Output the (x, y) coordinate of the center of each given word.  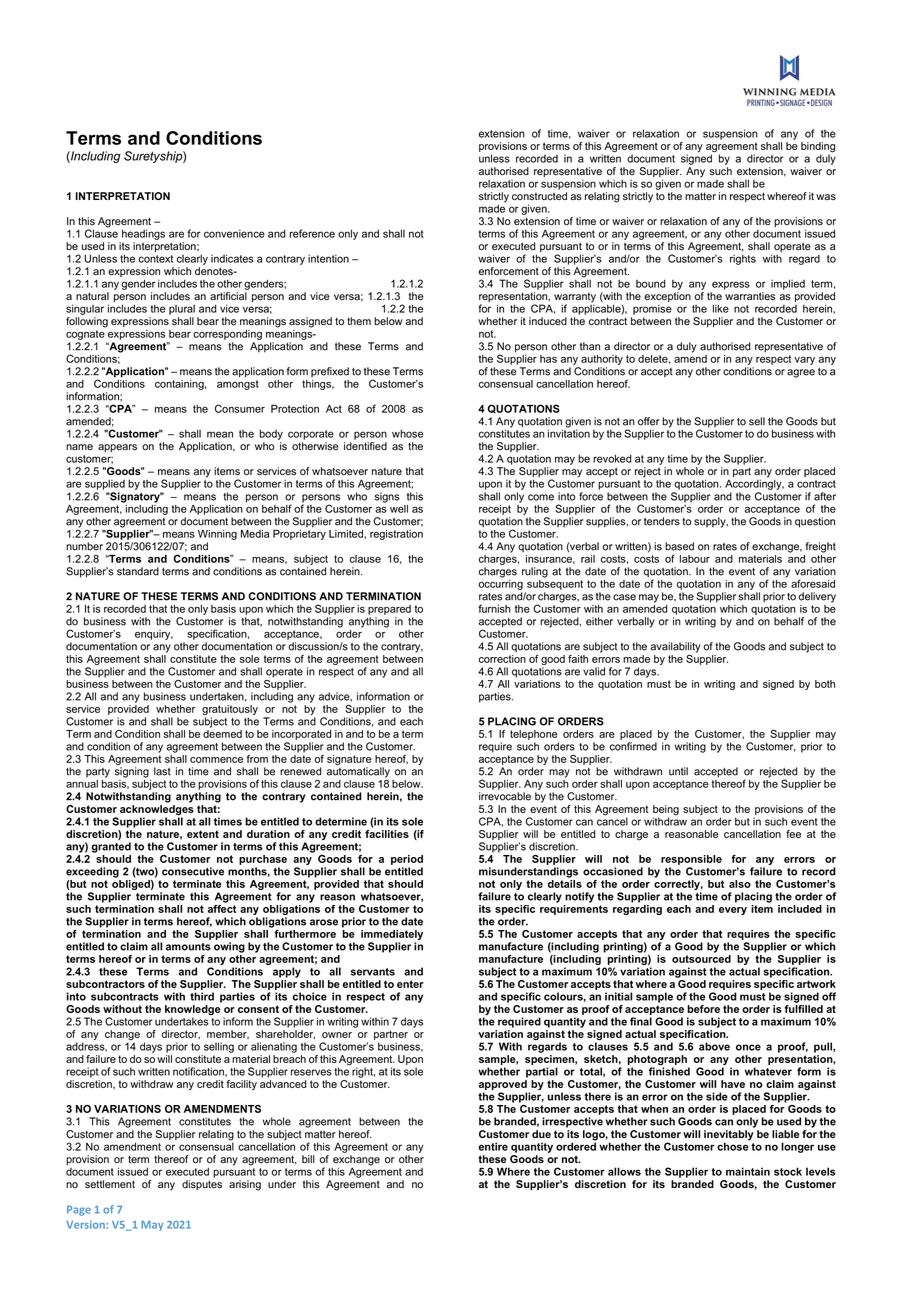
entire (493, 1146)
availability (675, 647)
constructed (539, 196)
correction (502, 659)
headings (143, 234)
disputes (202, 1185)
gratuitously (230, 710)
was (826, 197)
